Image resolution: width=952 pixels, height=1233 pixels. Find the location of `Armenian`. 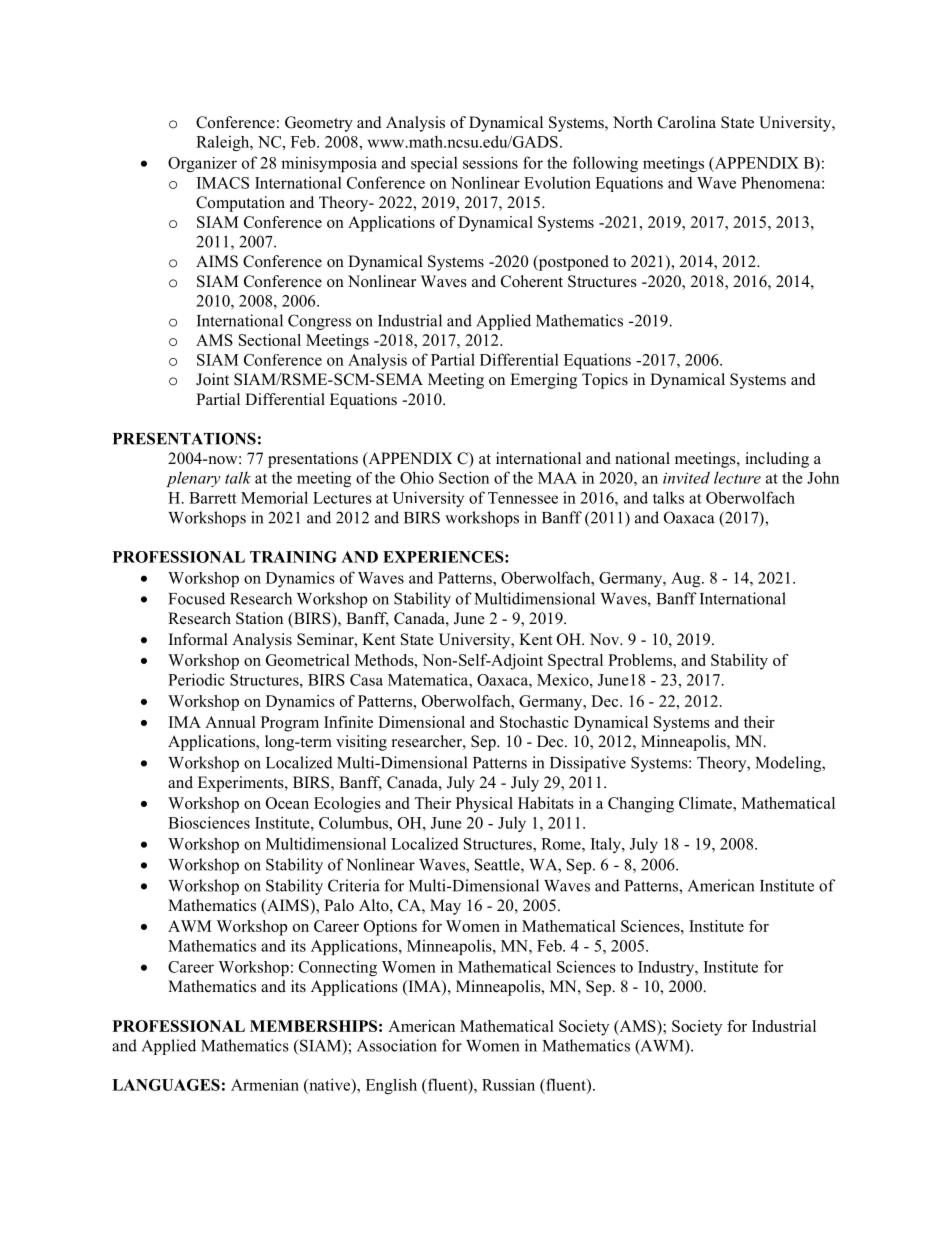

Armenian is located at coordinates (265, 1085).
